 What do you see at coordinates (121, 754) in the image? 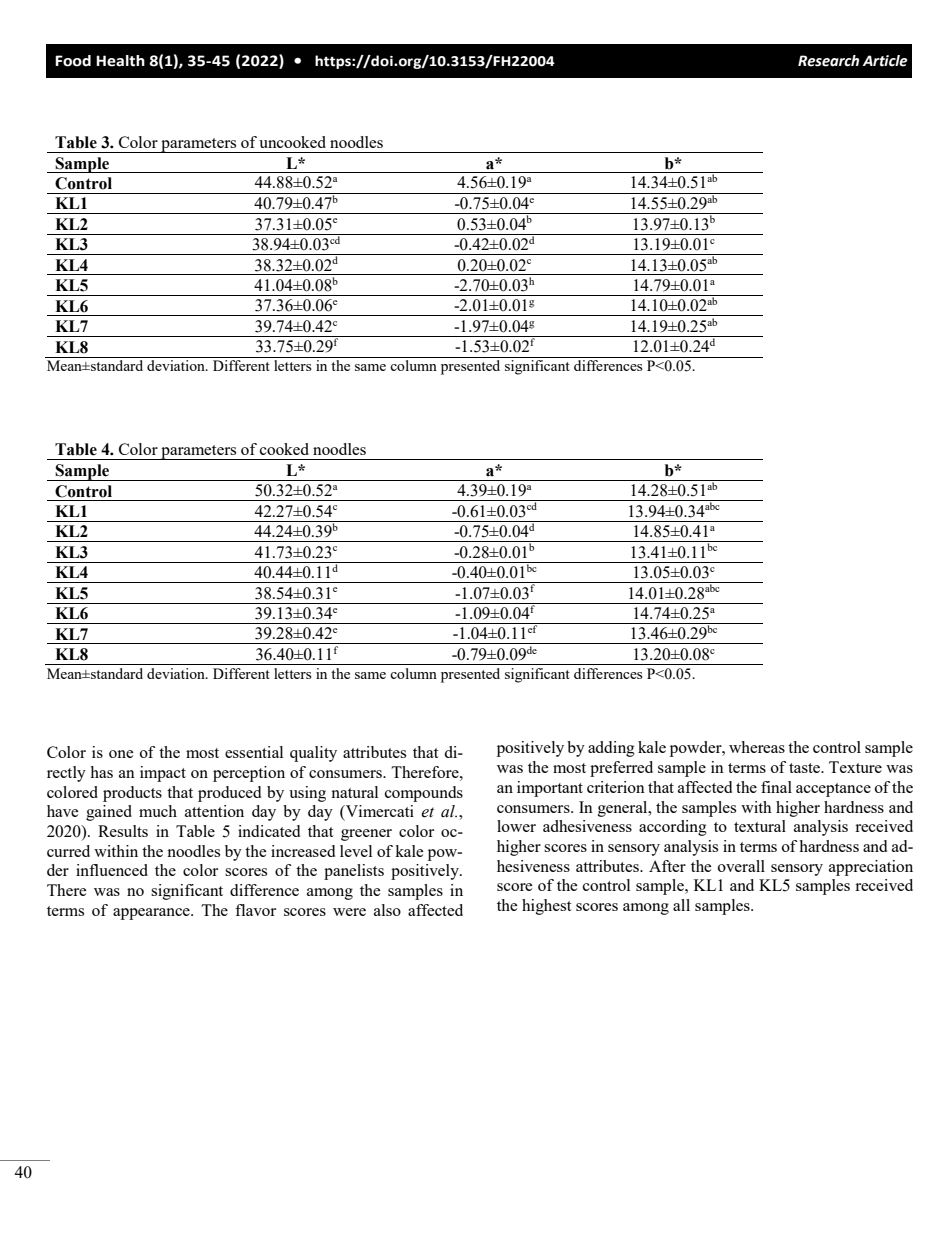
I see `one` at bounding box center [121, 754].
